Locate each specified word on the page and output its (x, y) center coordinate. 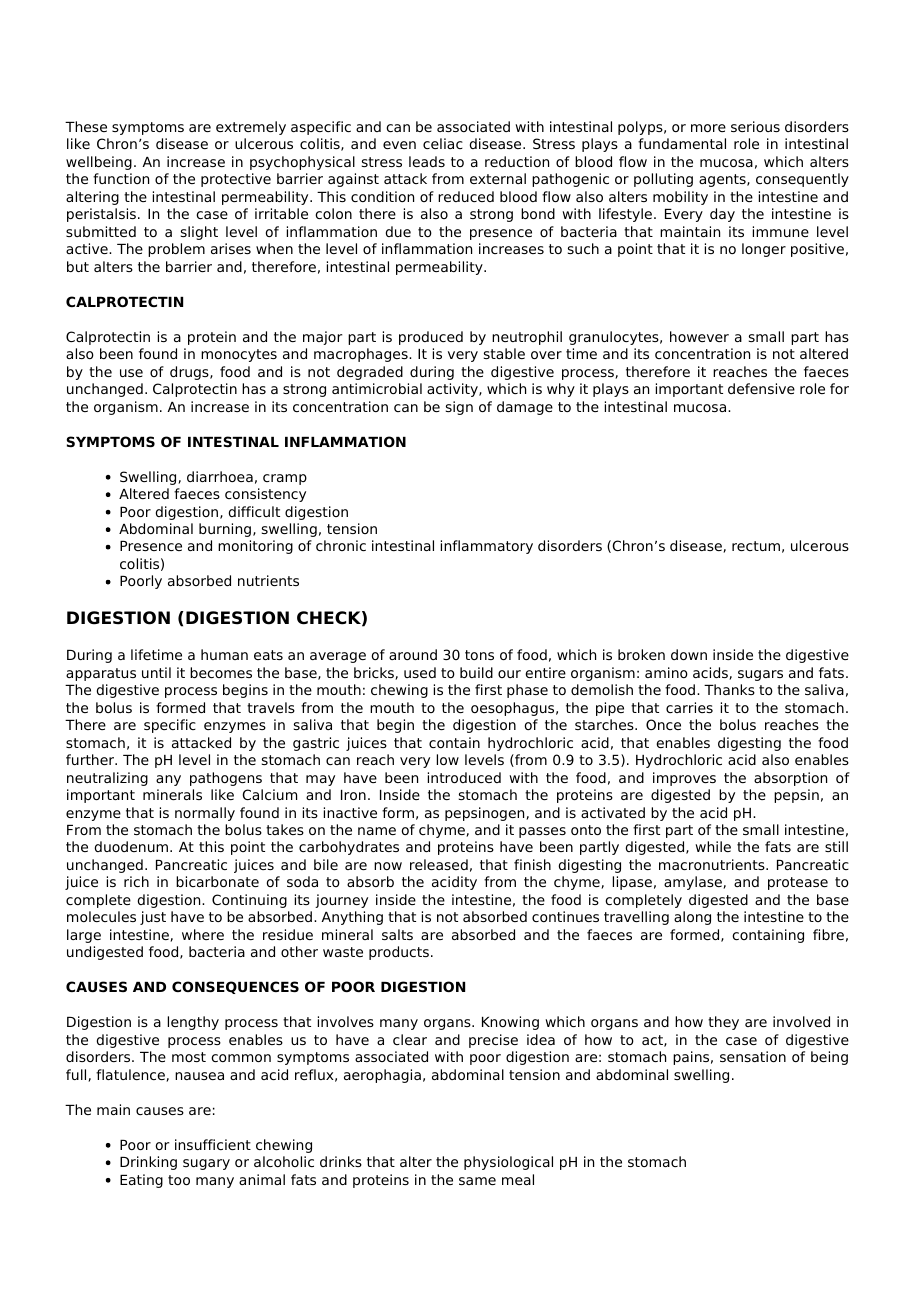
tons (479, 655)
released (439, 864)
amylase (694, 883)
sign (459, 408)
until (156, 672)
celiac (443, 143)
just (153, 918)
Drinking (148, 1163)
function (121, 178)
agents (723, 180)
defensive (761, 388)
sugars (760, 675)
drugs (190, 373)
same (477, 1181)
